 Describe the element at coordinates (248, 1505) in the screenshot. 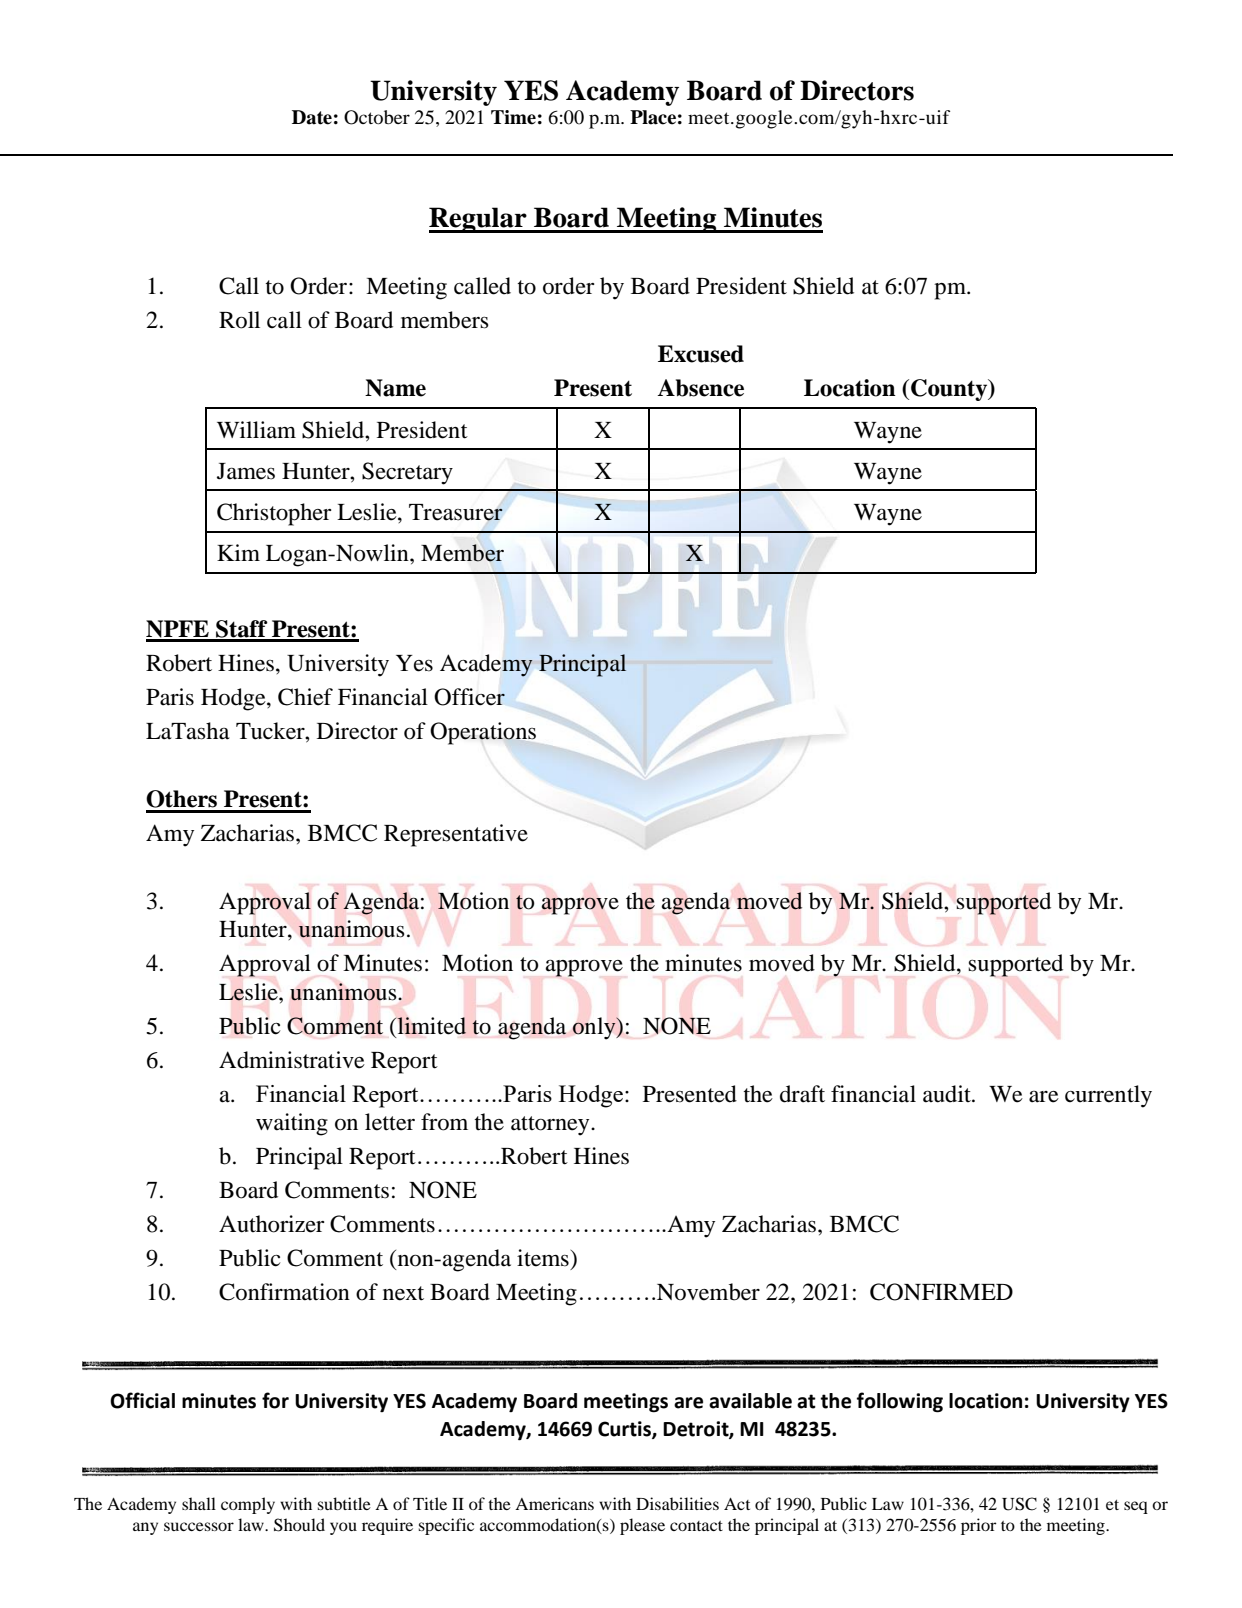

I see `comply` at that location.
